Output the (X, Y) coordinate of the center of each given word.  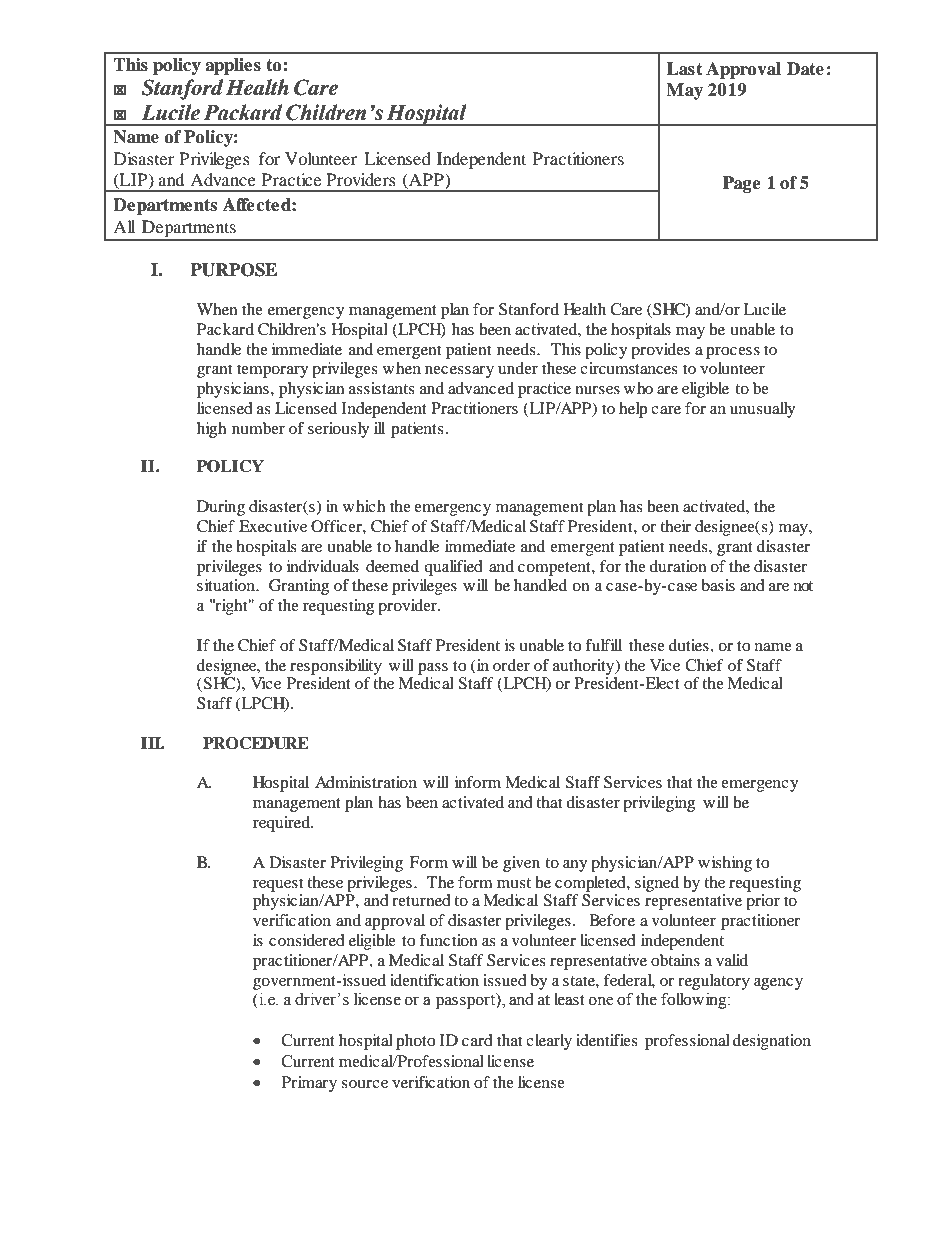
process (733, 353)
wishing (725, 864)
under (518, 368)
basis (718, 585)
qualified (453, 568)
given (521, 864)
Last (684, 69)
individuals (323, 566)
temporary (272, 371)
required (282, 824)
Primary (309, 1084)
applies (233, 66)
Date (805, 69)
